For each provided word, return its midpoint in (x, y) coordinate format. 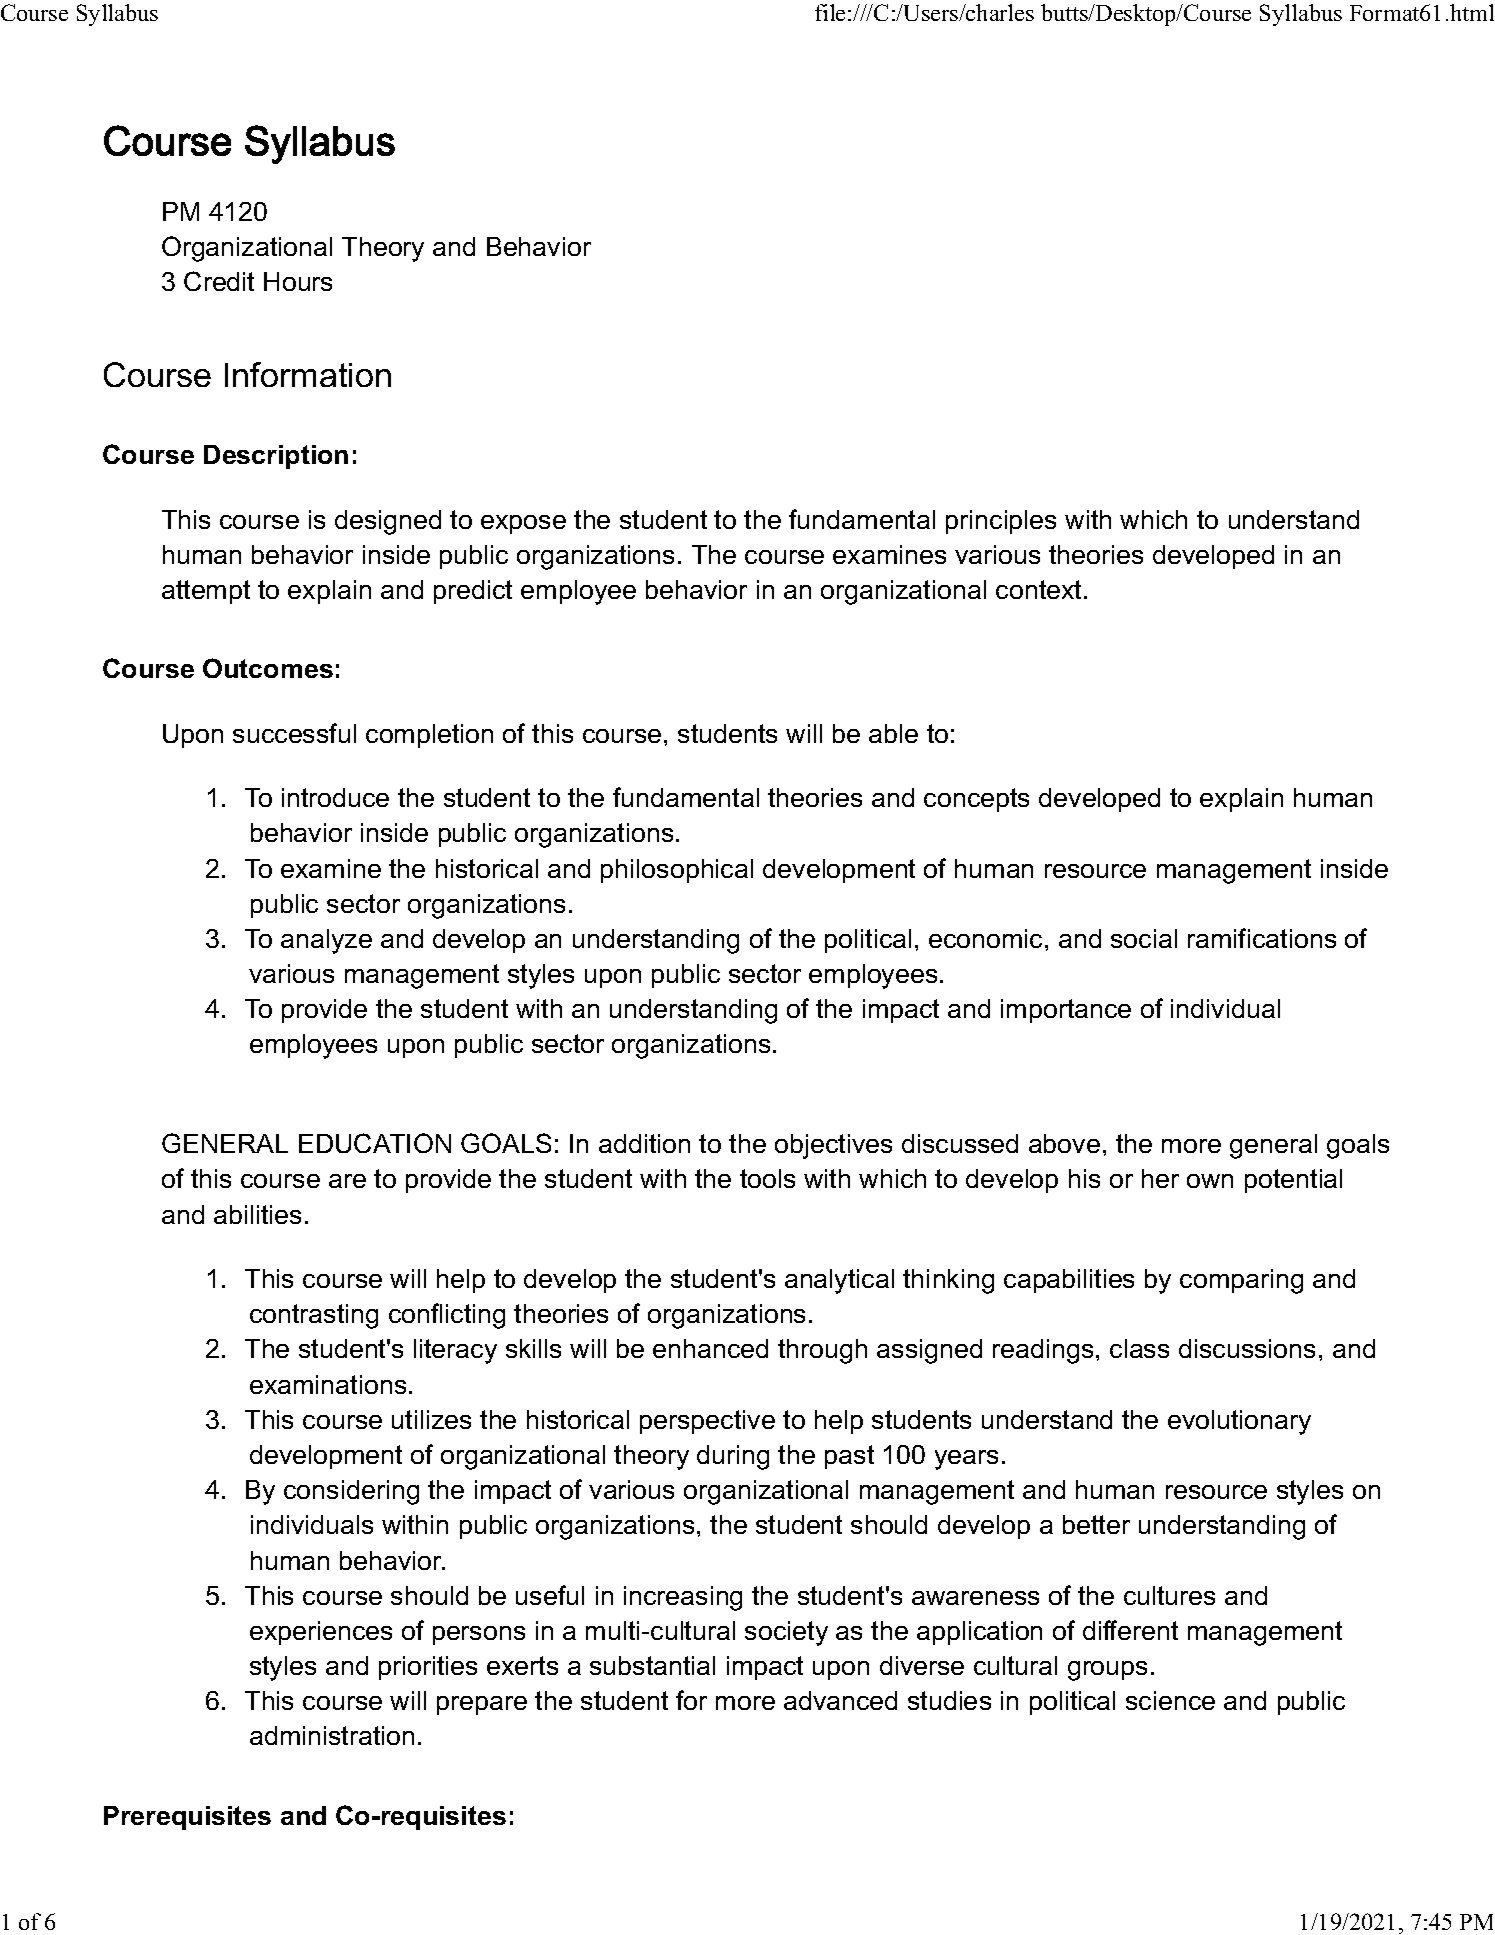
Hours (298, 281)
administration (332, 1735)
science (1170, 1700)
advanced (840, 1700)
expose (523, 524)
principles (1001, 522)
